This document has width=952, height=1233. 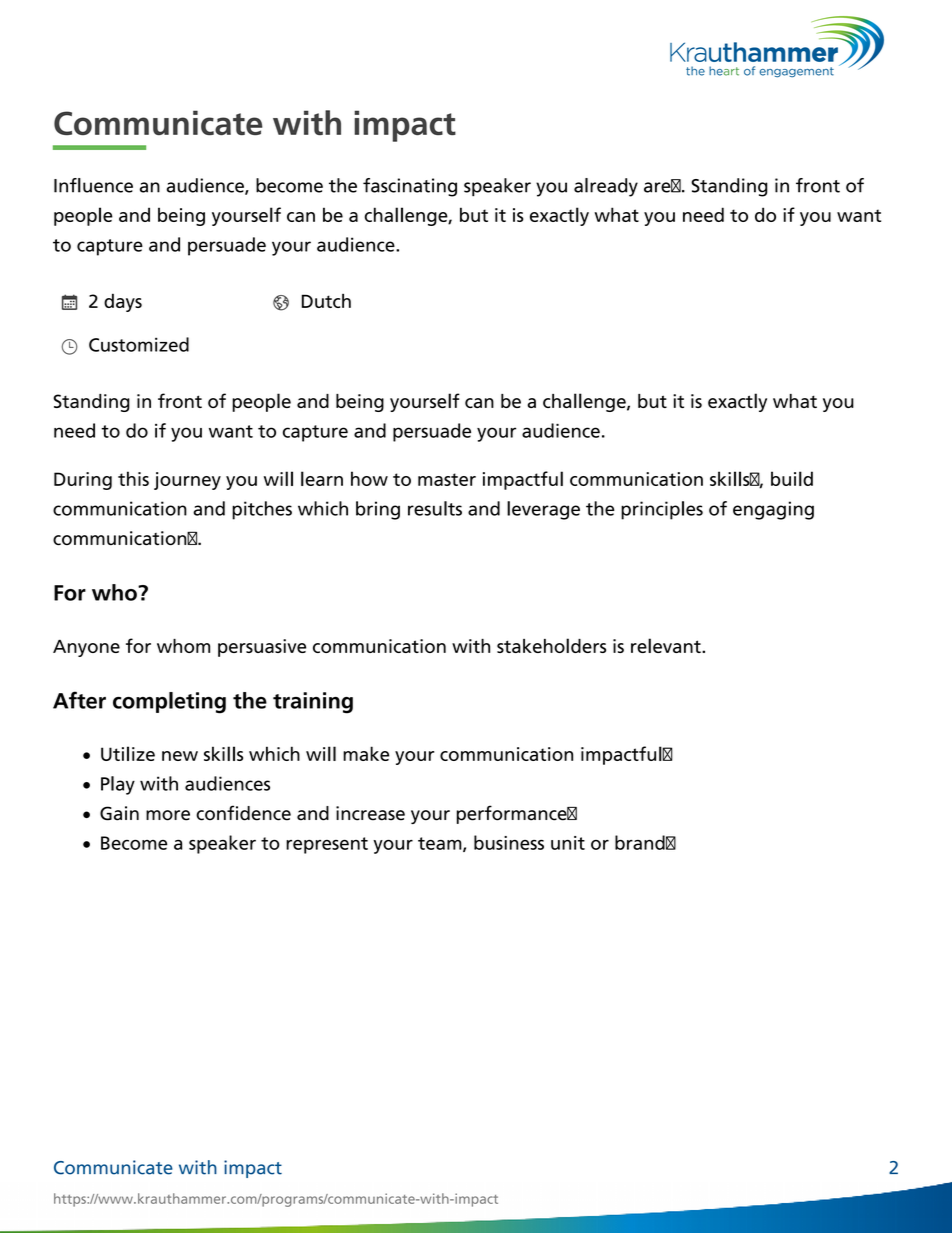 I want to click on build, so click(x=792, y=478).
